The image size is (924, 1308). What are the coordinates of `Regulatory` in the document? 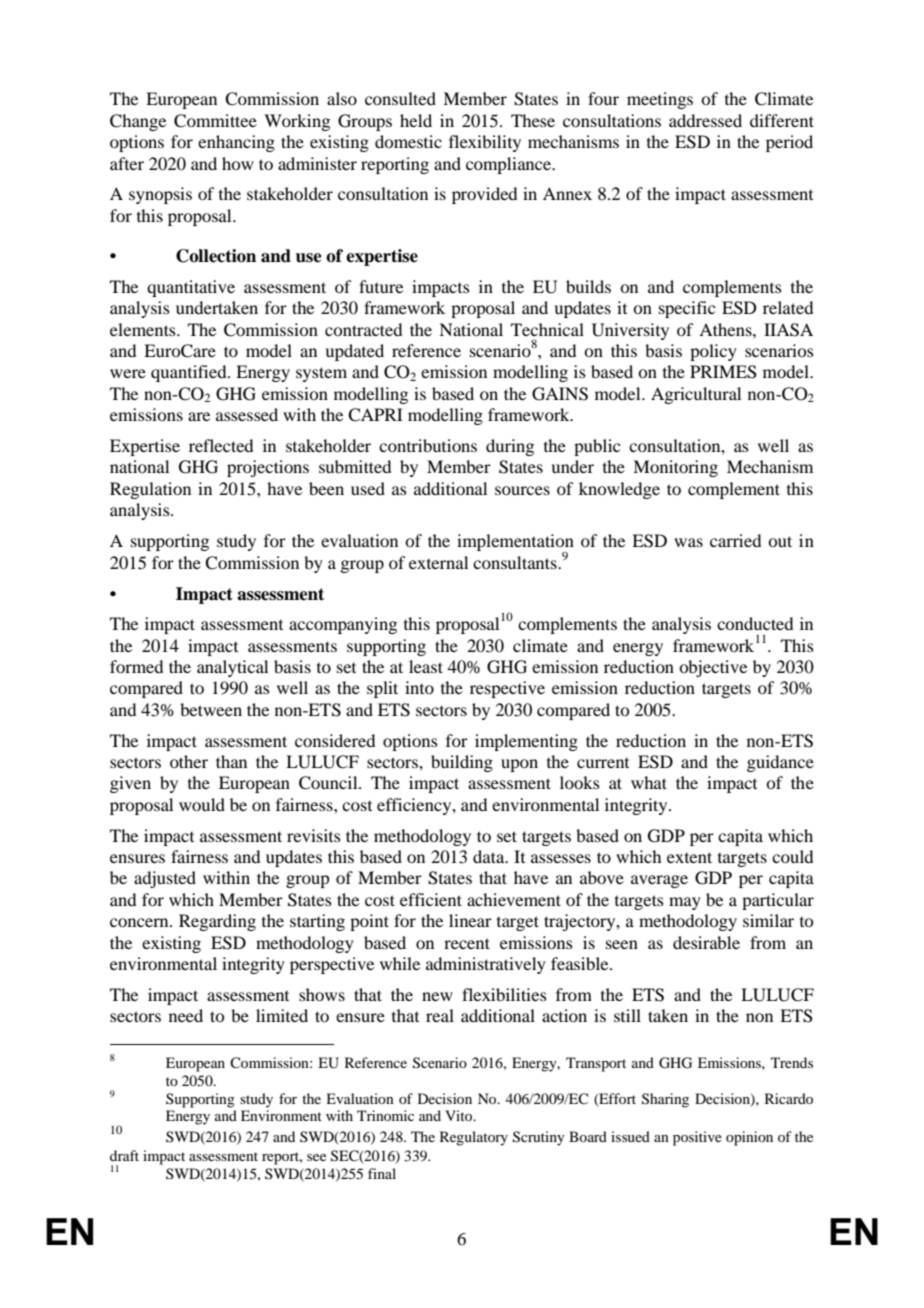 It's located at (474, 1138).
